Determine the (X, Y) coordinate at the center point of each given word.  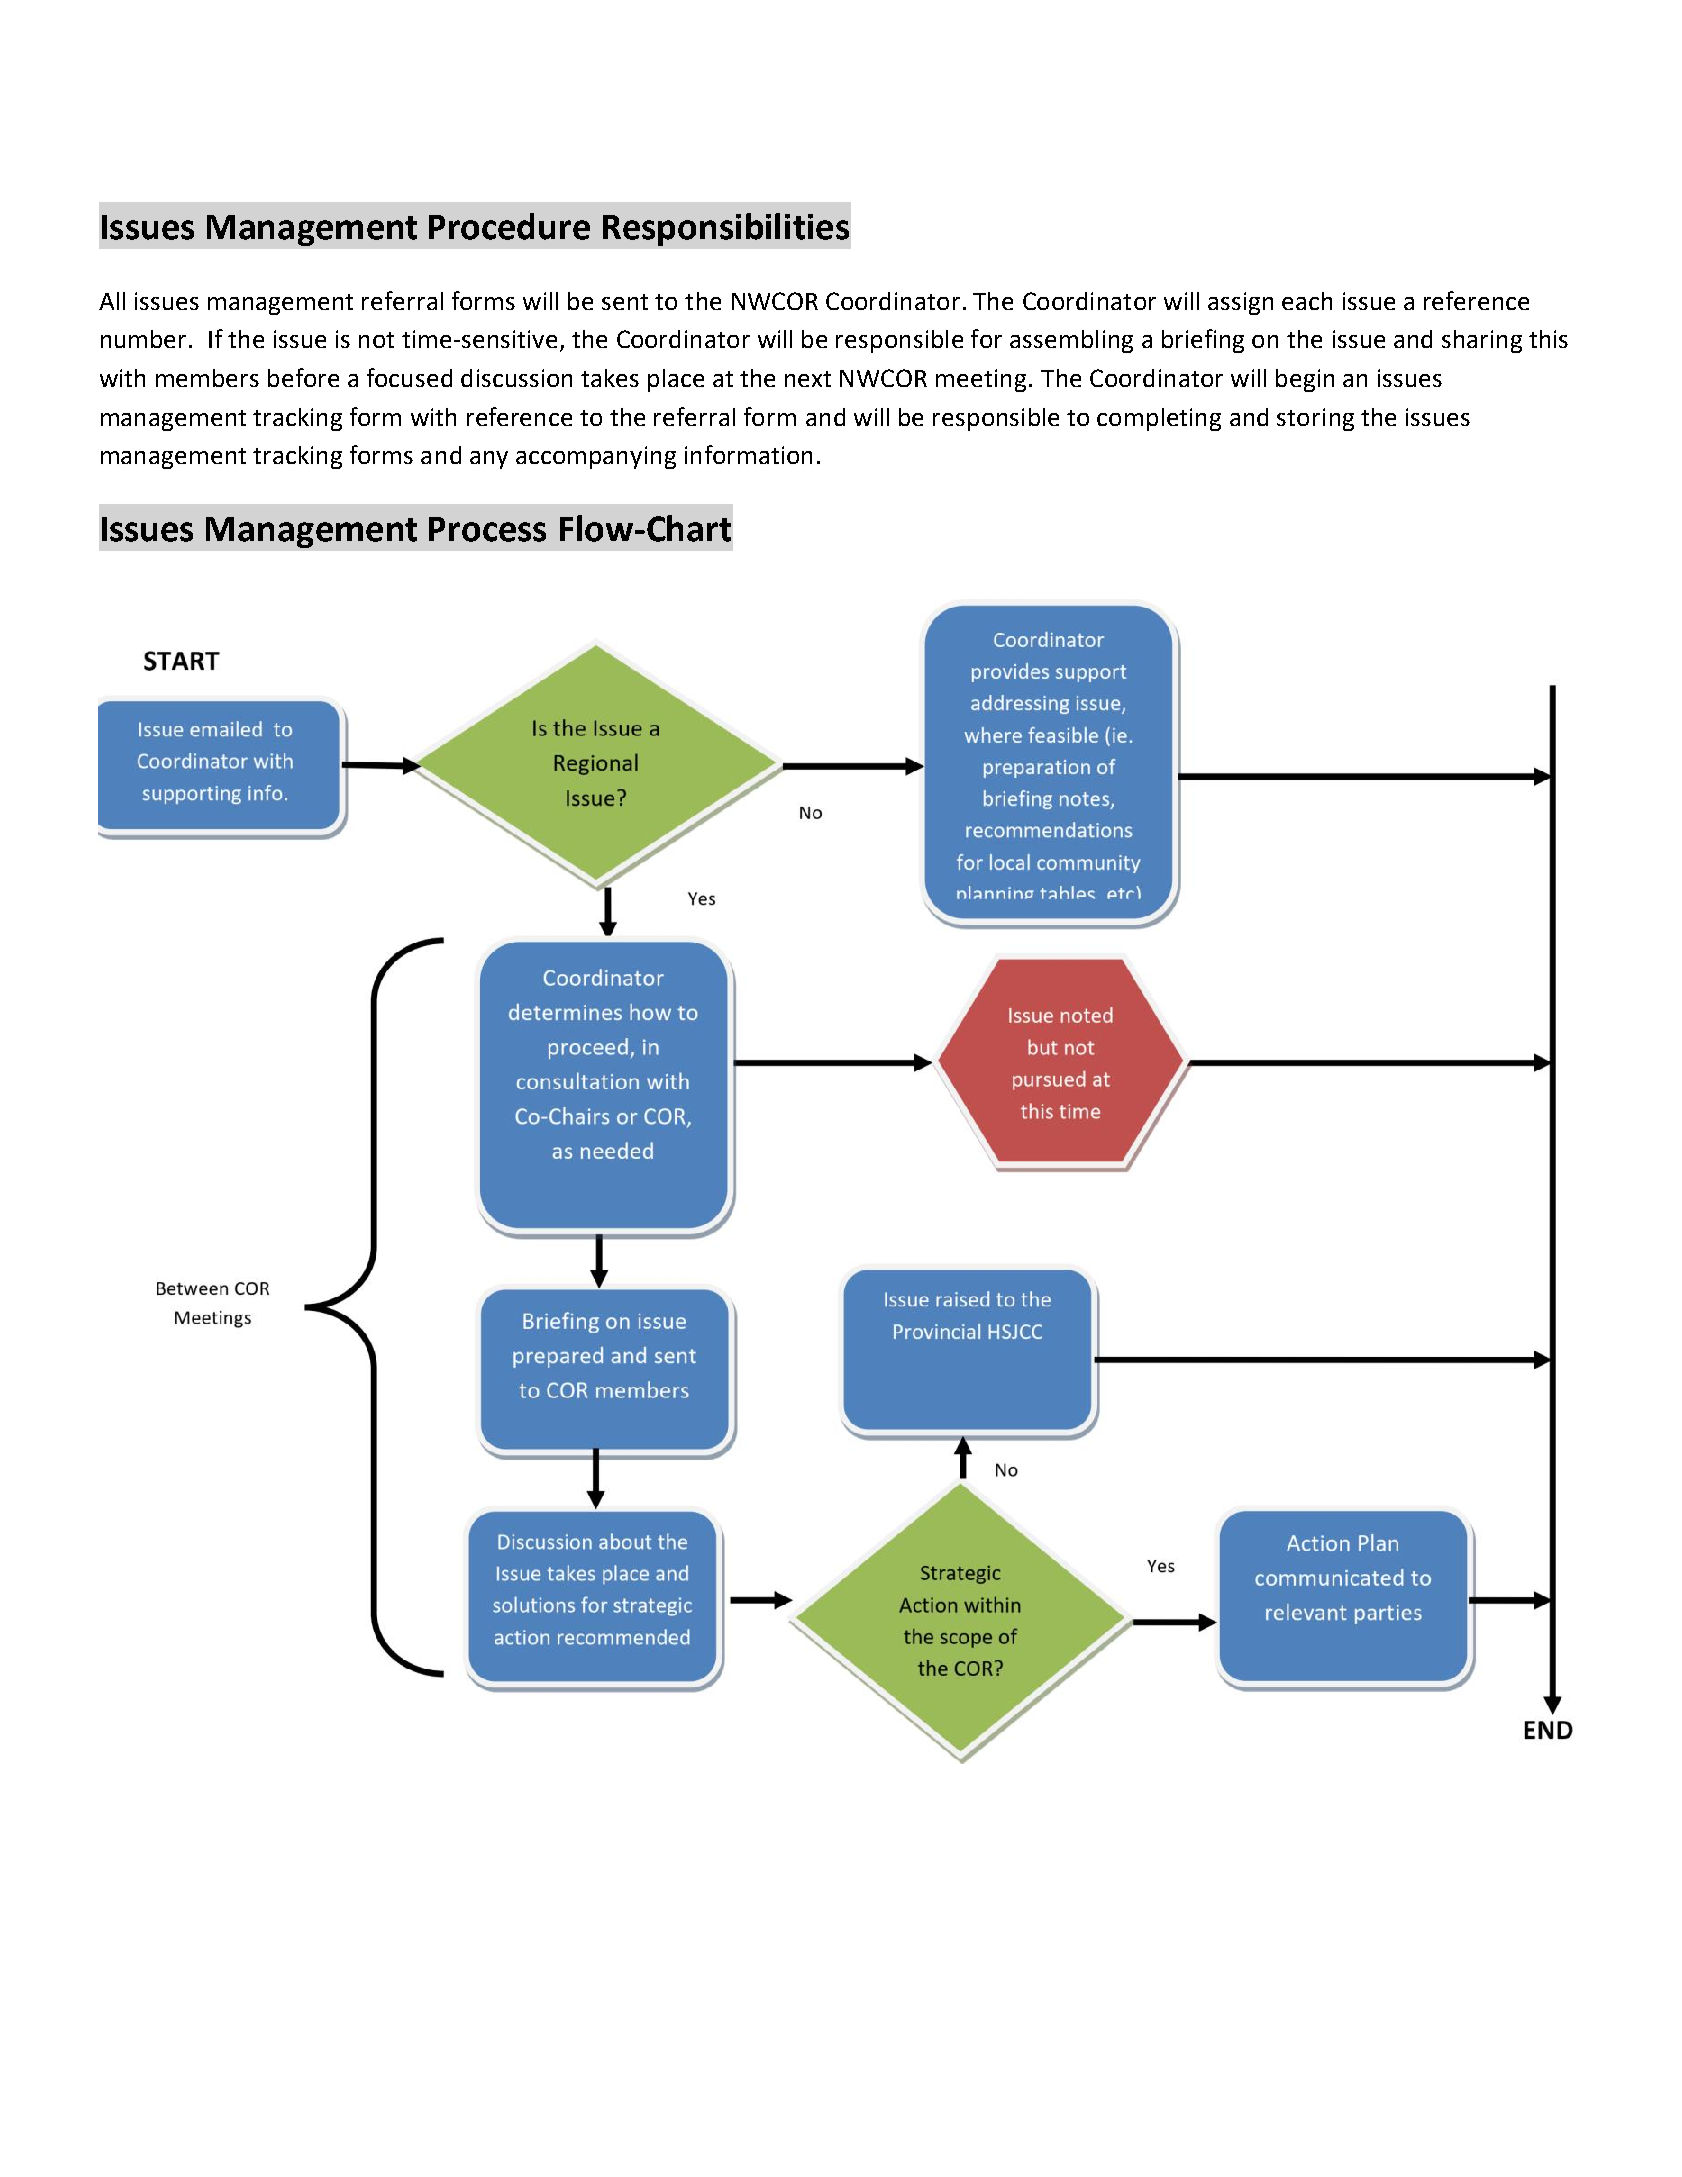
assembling (1071, 341)
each (1307, 301)
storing (1315, 419)
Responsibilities (726, 229)
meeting (981, 380)
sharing (1482, 341)
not (376, 340)
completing (1159, 419)
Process (487, 529)
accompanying (596, 457)
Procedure (509, 226)
